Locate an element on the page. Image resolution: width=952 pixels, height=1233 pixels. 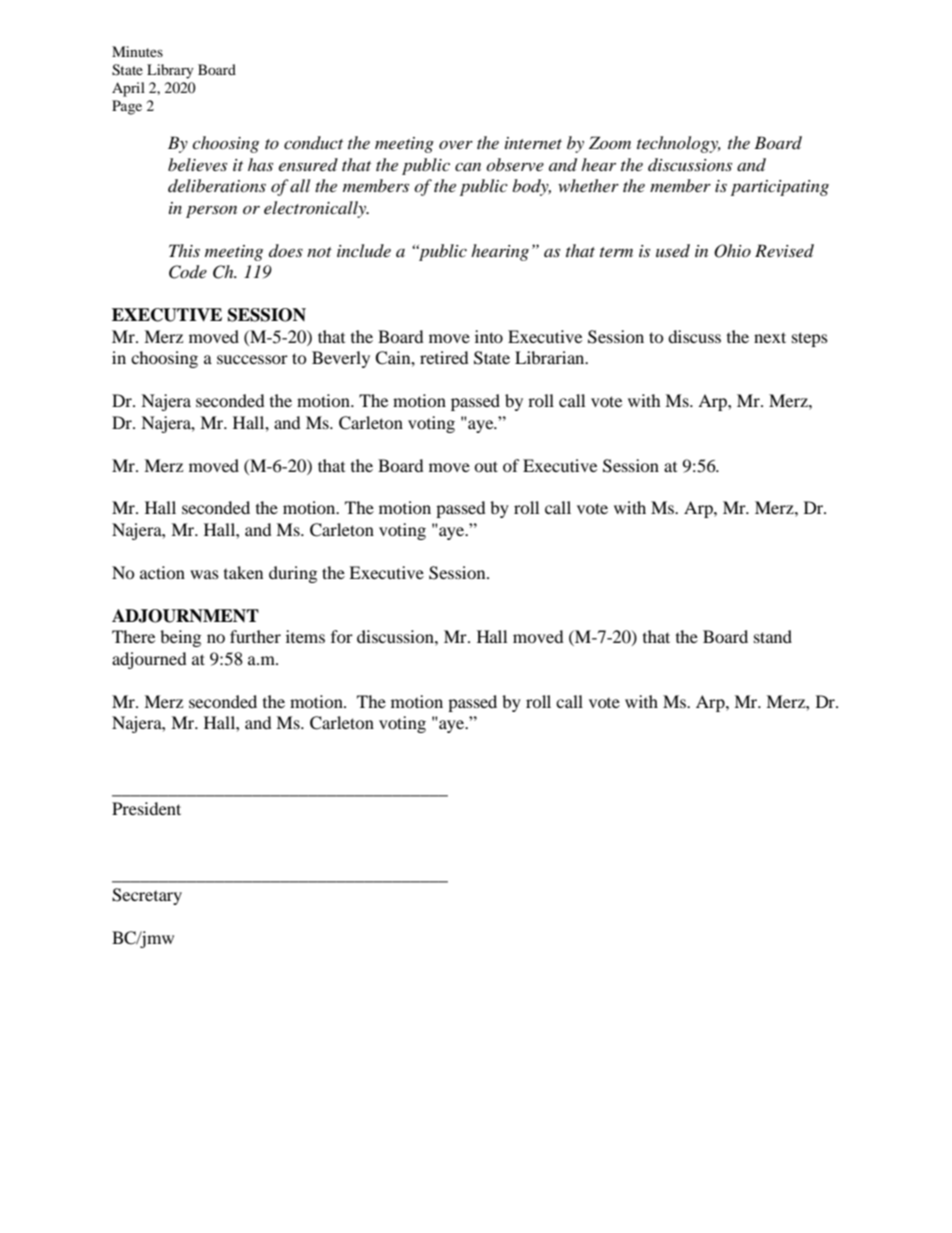
technology is located at coordinates (679, 144).
